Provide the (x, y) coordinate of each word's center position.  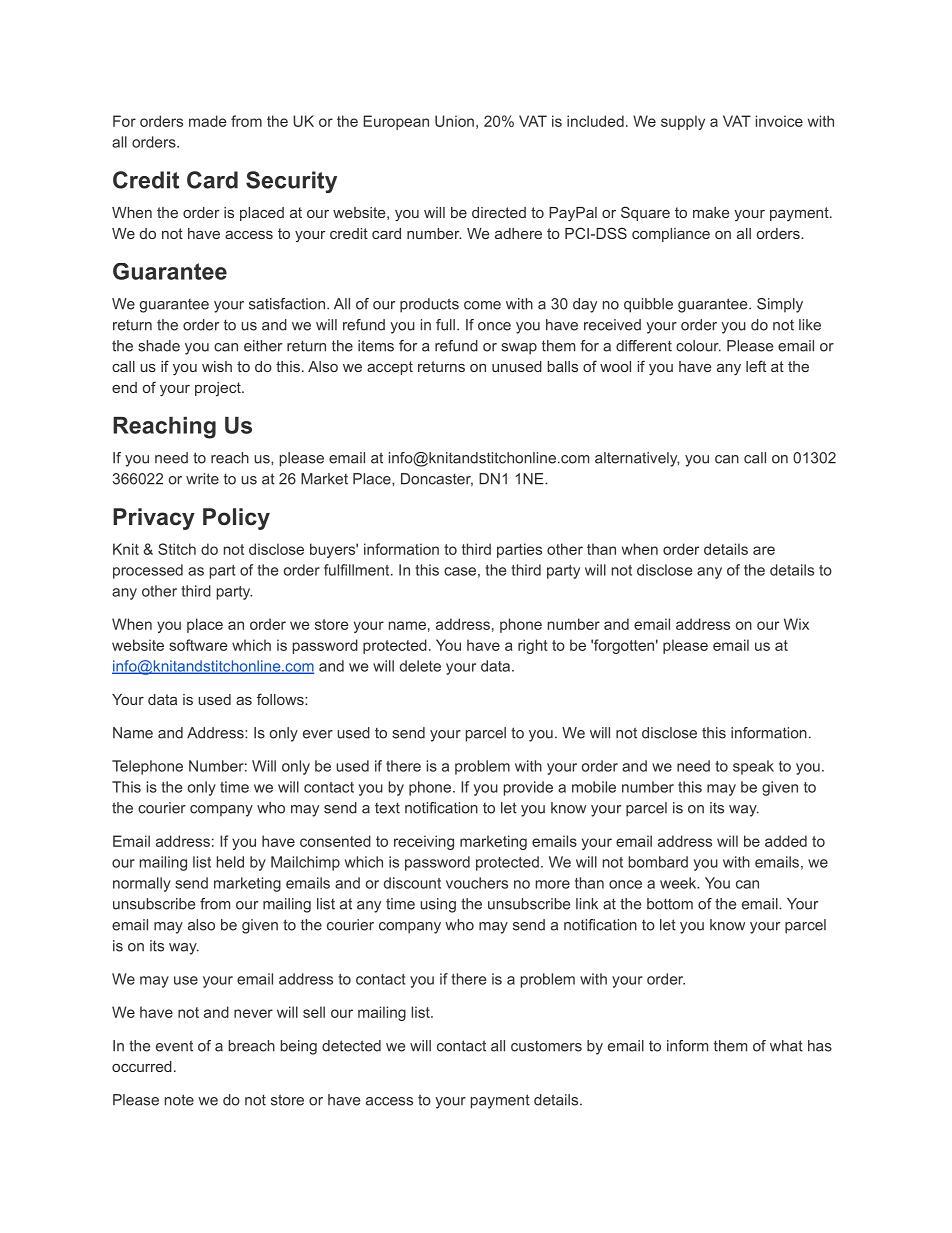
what (786, 1046)
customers (546, 1046)
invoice (779, 121)
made (208, 121)
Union (454, 121)
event (174, 1046)
